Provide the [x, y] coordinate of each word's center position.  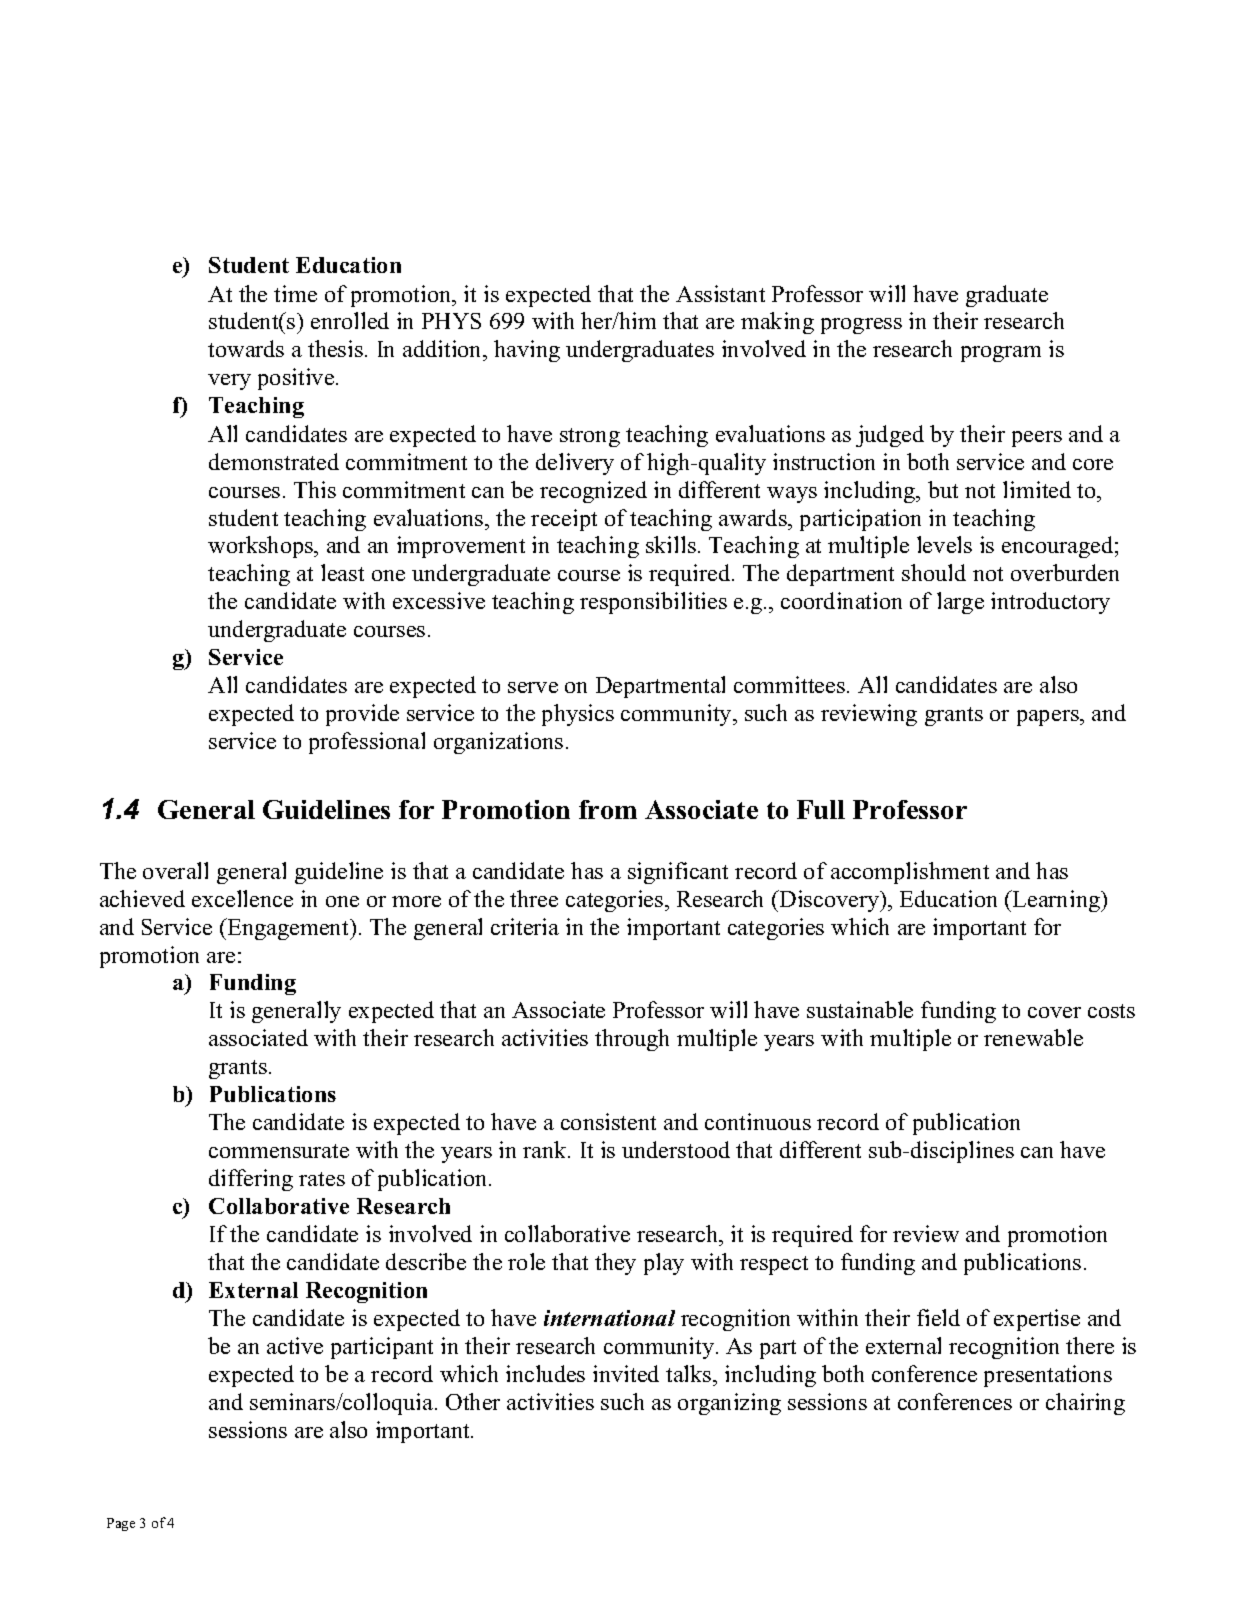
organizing [729, 1404]
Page [121, 1524]
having [527, 351]
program [1001, 354]
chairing [1085, 1404]
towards [246, 348]
